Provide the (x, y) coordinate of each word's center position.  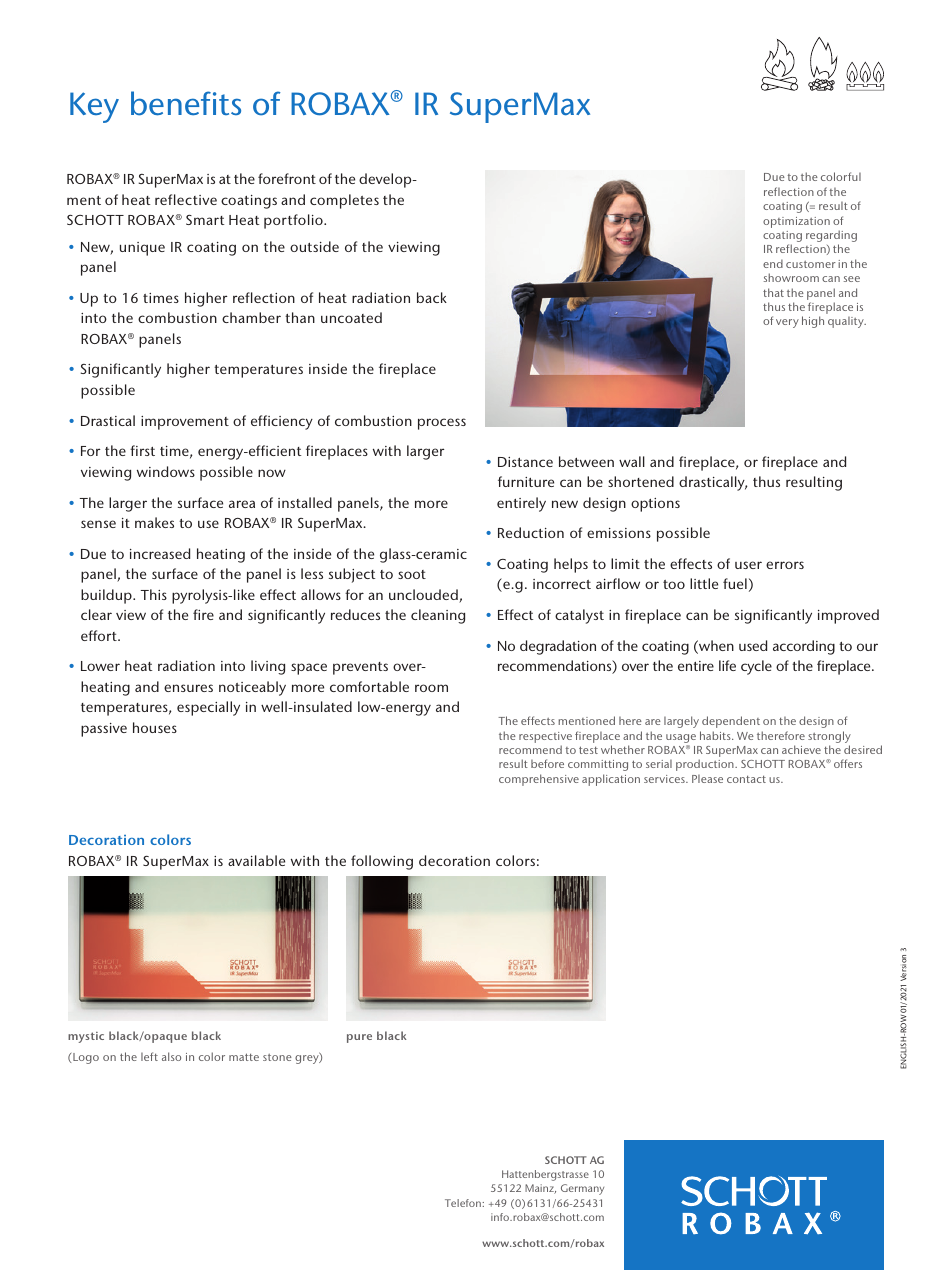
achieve (801, 749)
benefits (186, 103)
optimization (796, 222)
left (149, 1056)
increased (160, 553)
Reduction (531, 532)
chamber (251, 317)
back (432, 297)
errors (785, 565)
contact (746, 779)
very (787, 323)
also (171, 1056)
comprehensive (539, 780)
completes (344, 201)
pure (359, 1038)
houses (155, 727)
